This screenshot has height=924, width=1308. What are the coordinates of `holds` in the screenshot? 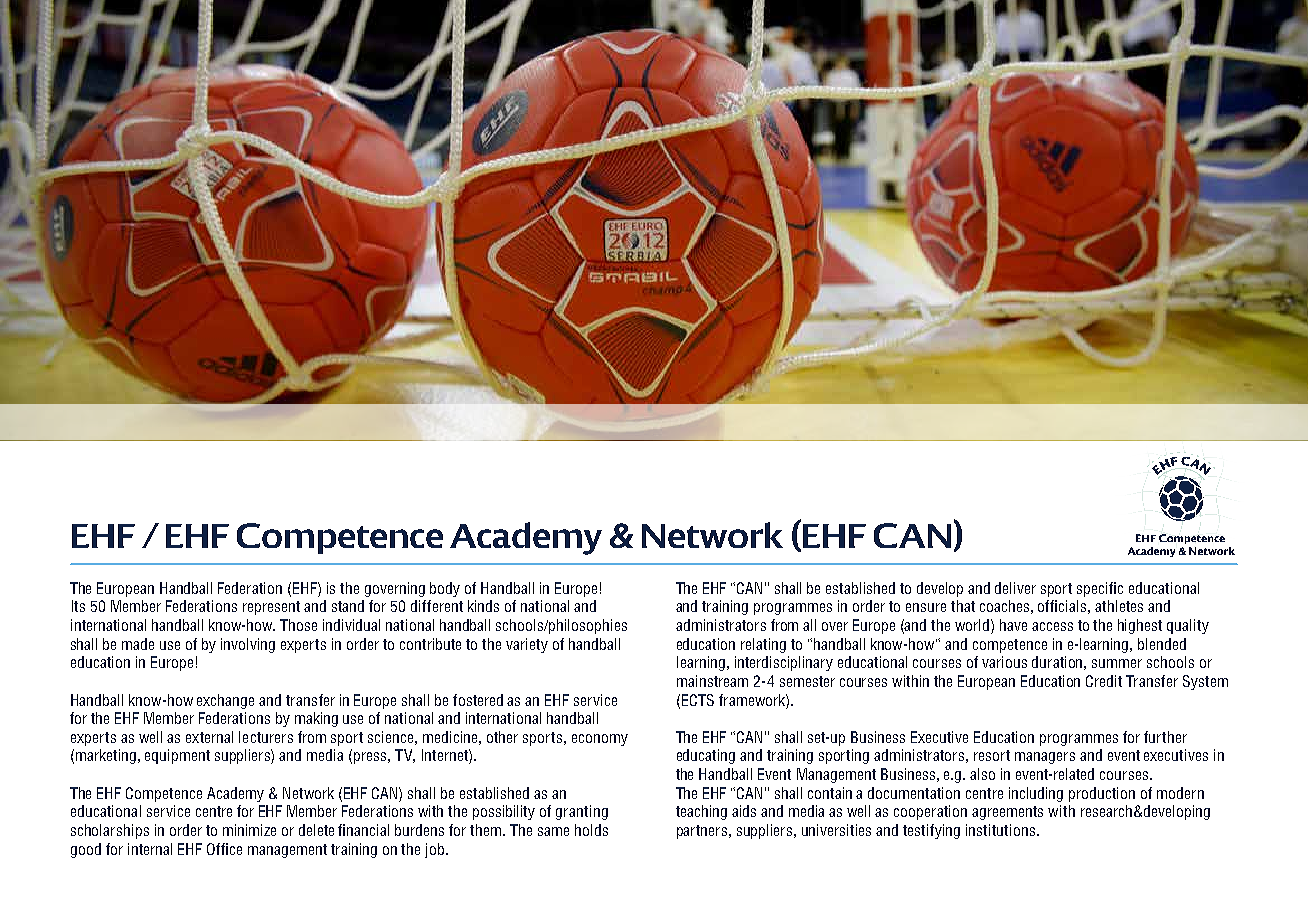 It's located at (591, 830).
